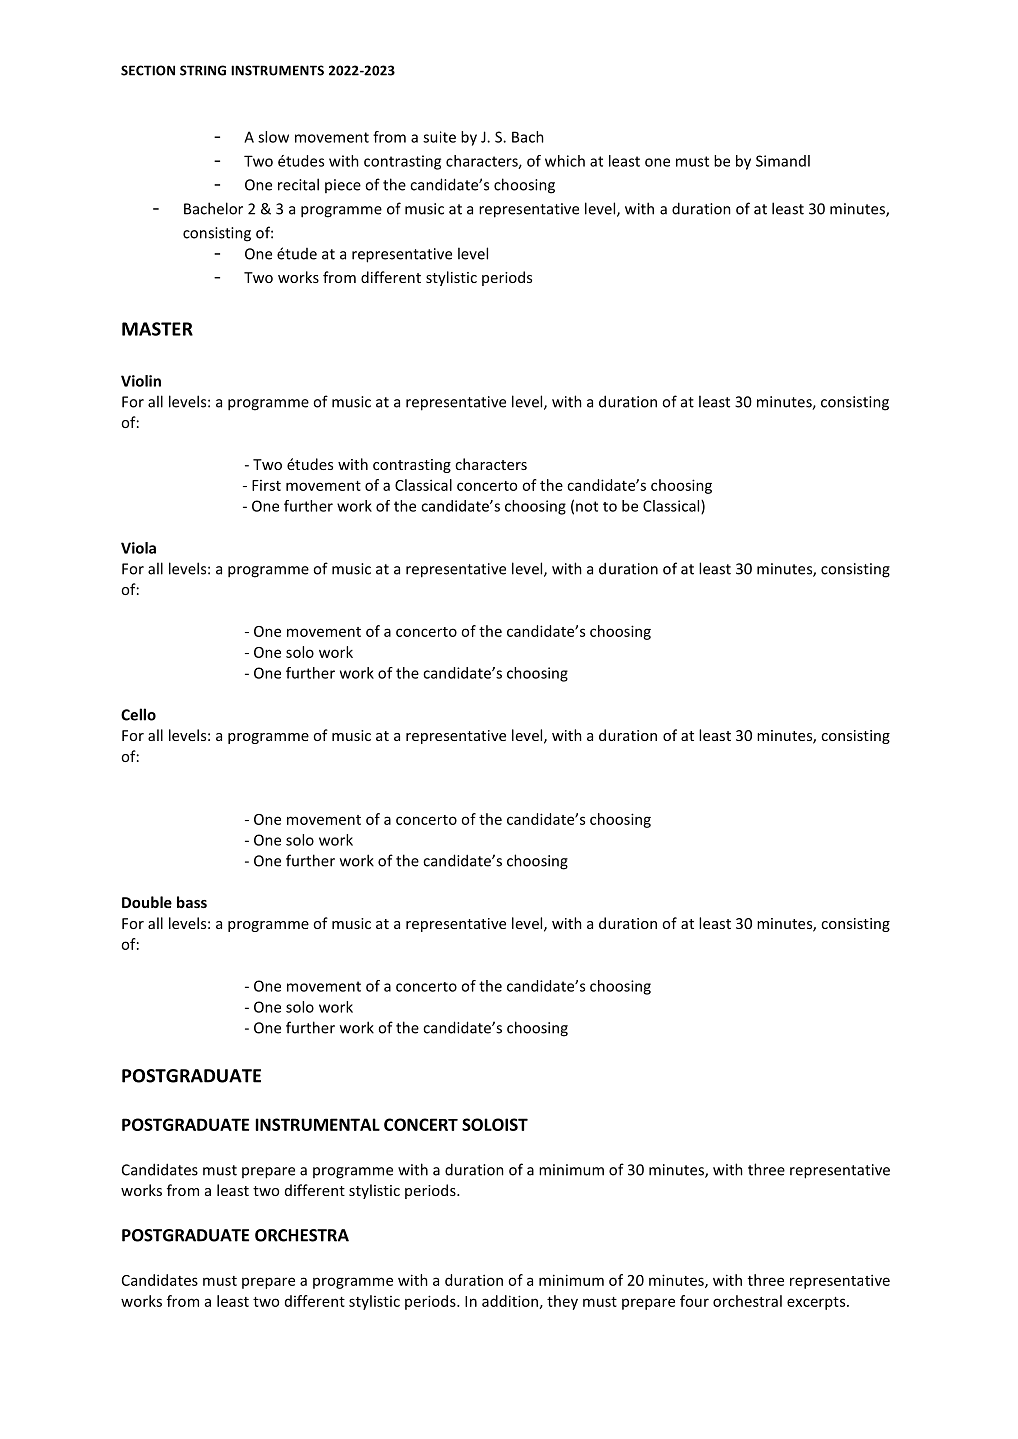 This page has height=1439, width=1018. Describe the element at coordinates (318, 1124) in the page. I see `INSTRUMENTAL` at that location.
